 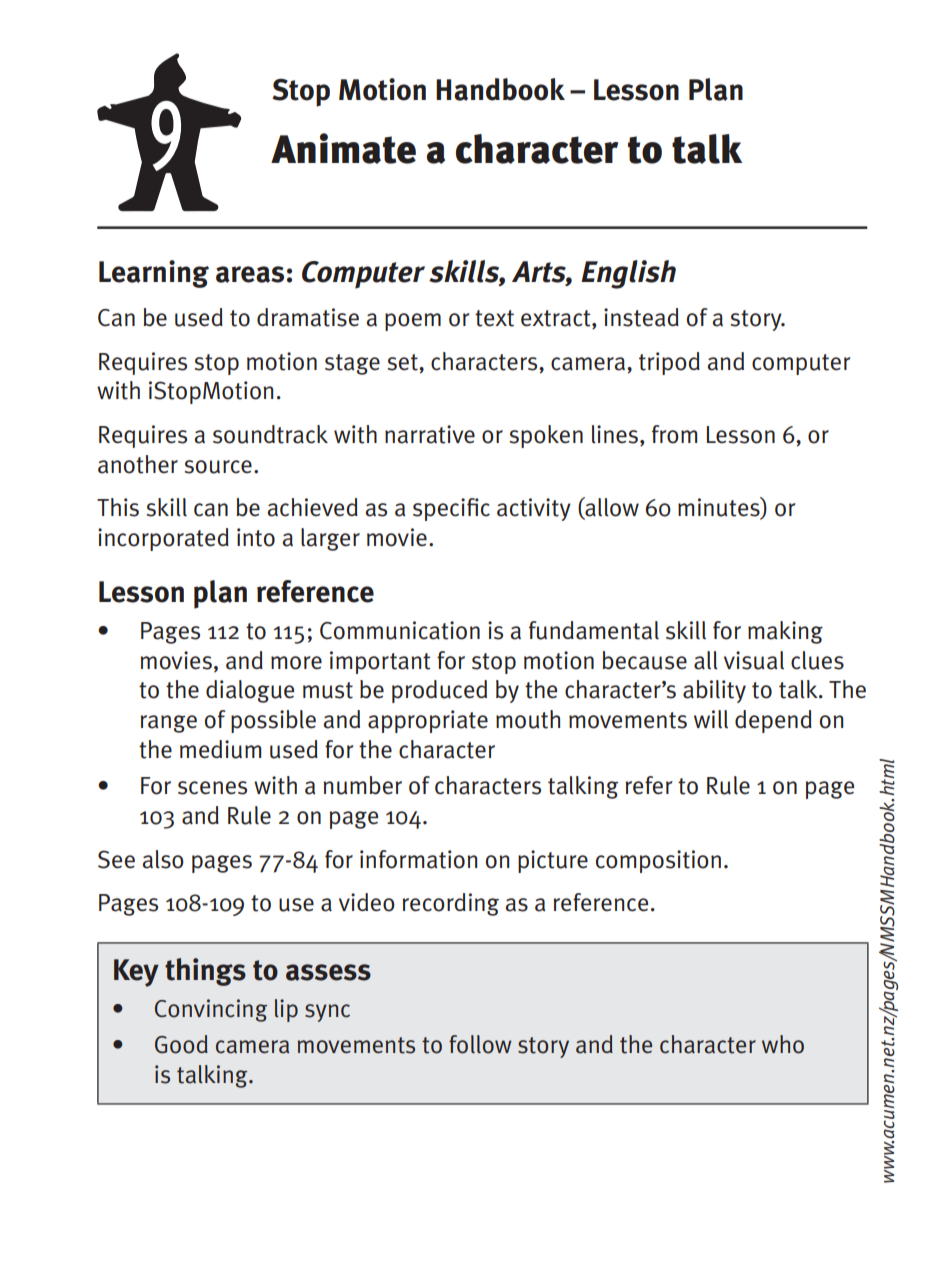 What do you see at coordinates (641, 317) in the screenshot?
I see `instead` at bounding box center [641, 317].
